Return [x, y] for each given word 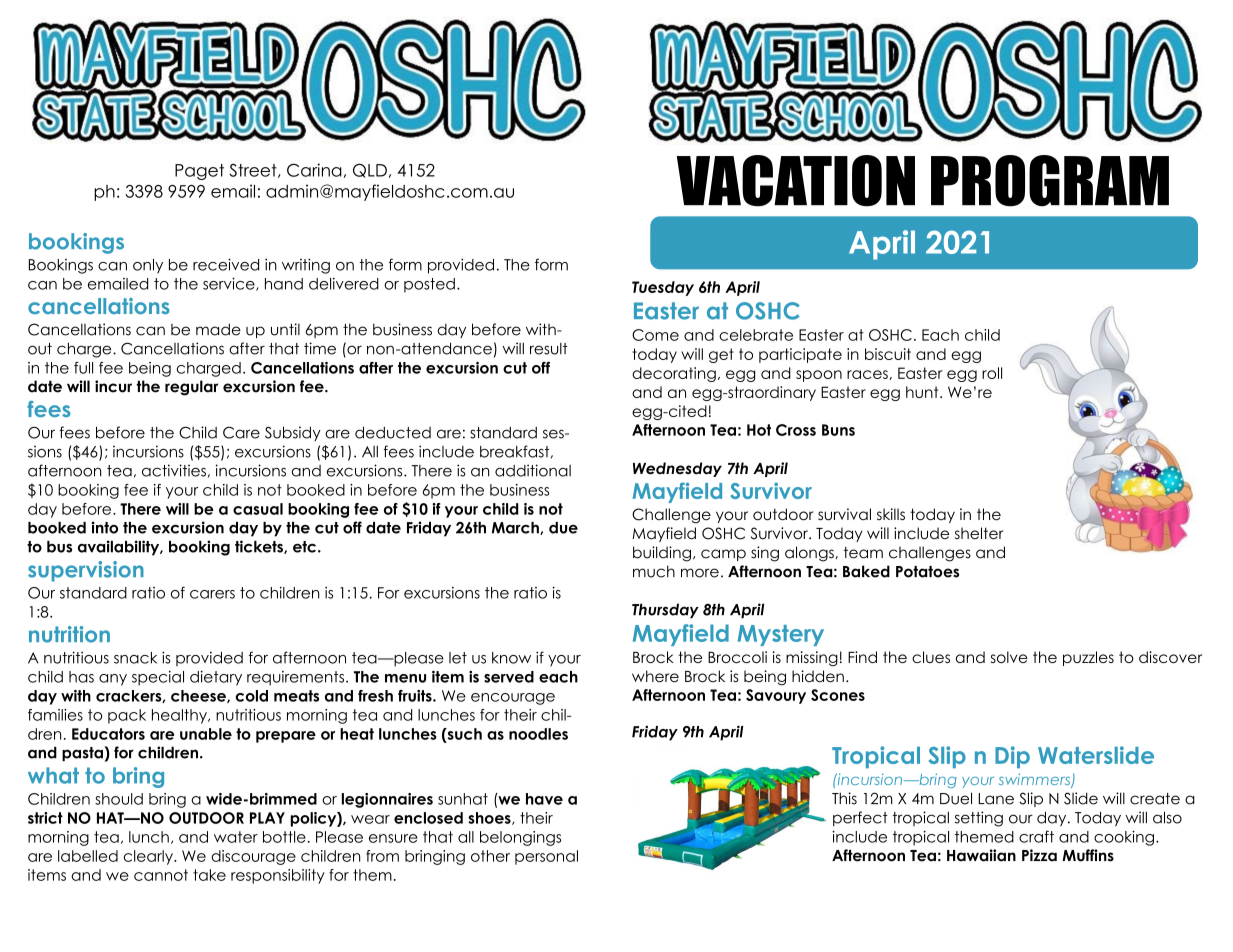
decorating [674, 374]
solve [1009, 657]
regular [191, 388]
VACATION [796, 181]
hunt [923, 392]
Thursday [665, 611]
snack [135, 658]
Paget [199, 172]
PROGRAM [1050, 181]
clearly [149, 857]
